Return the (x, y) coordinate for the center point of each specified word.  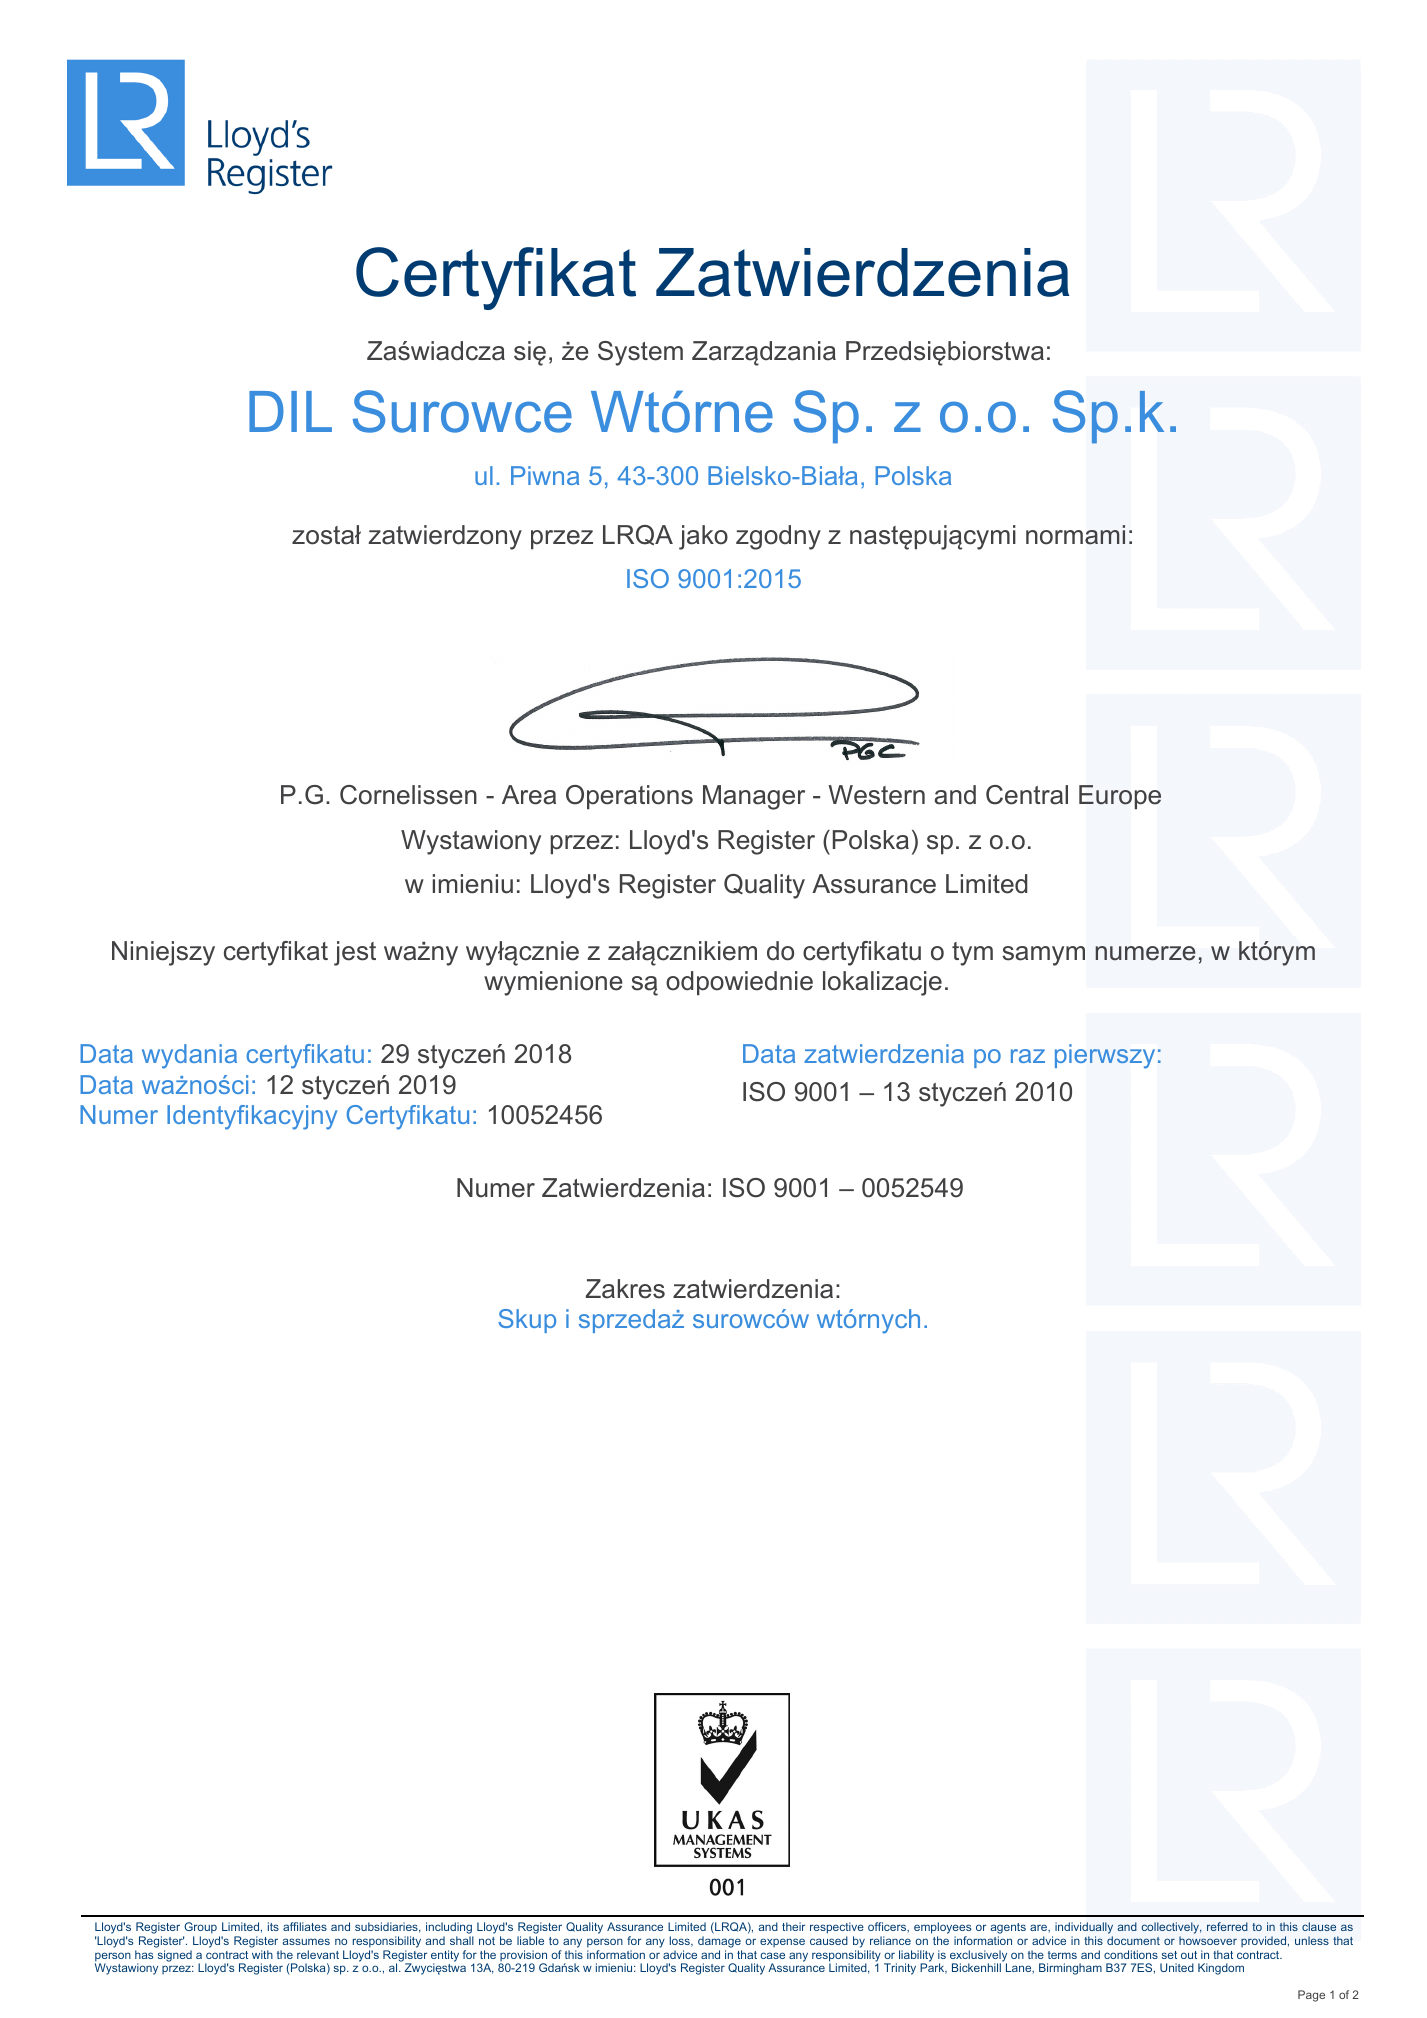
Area (529, 795)
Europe (1120, 797)
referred (1227, 1926)
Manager (754, 797)
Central (1027, 795)
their (793, 1926)
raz (1028, 1056)
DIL (290, 411)
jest (355, 953)
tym (972, 954)
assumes (306, 1941)
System (640, 353)
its (273, 1926)
